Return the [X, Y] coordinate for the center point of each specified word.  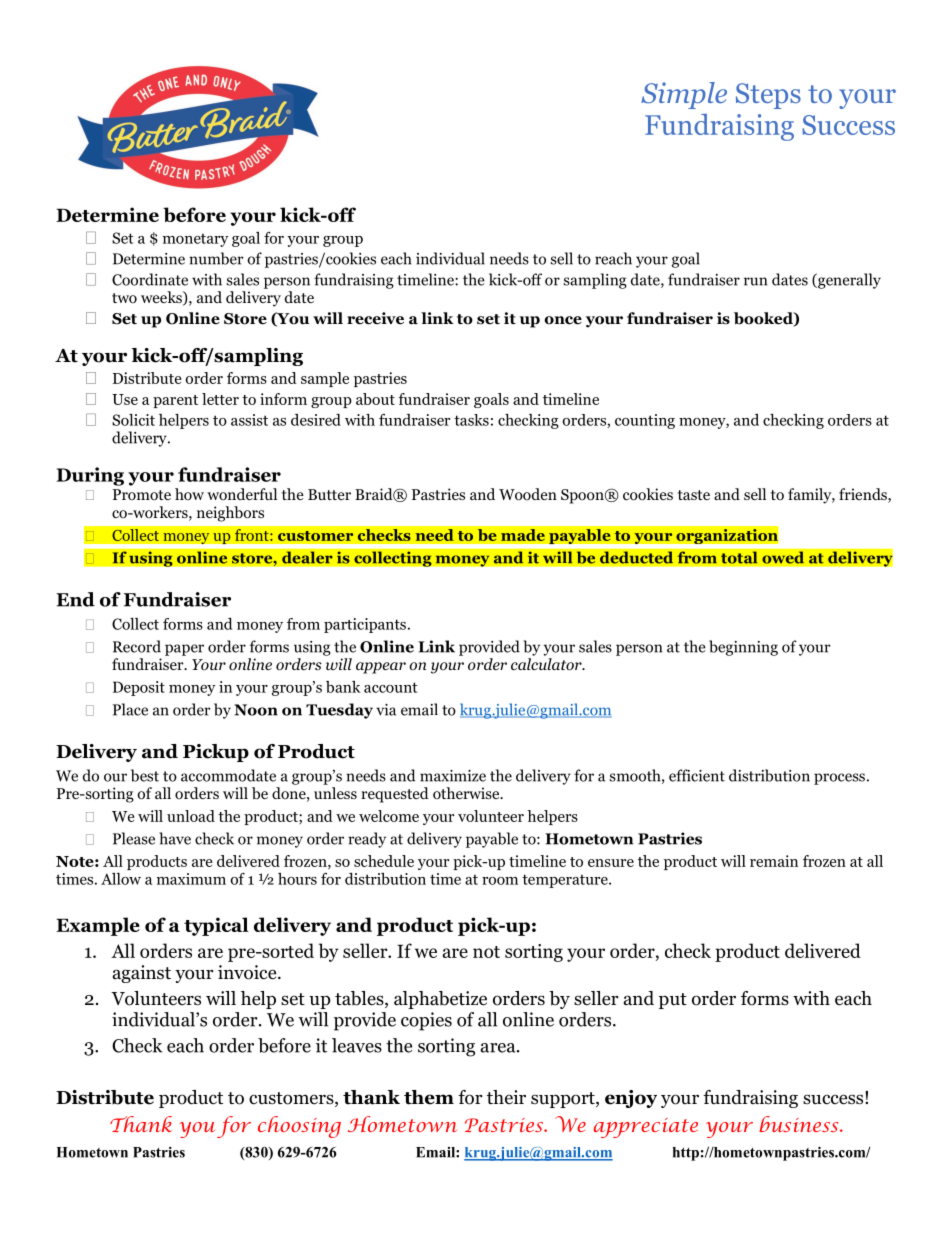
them [429, 1097]
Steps [768, 96]
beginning [743, 648]
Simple [684, 95]
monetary [196, 240]
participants [365, 625]
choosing [299, 1127]
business [800, 1124]
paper [184, 650]
